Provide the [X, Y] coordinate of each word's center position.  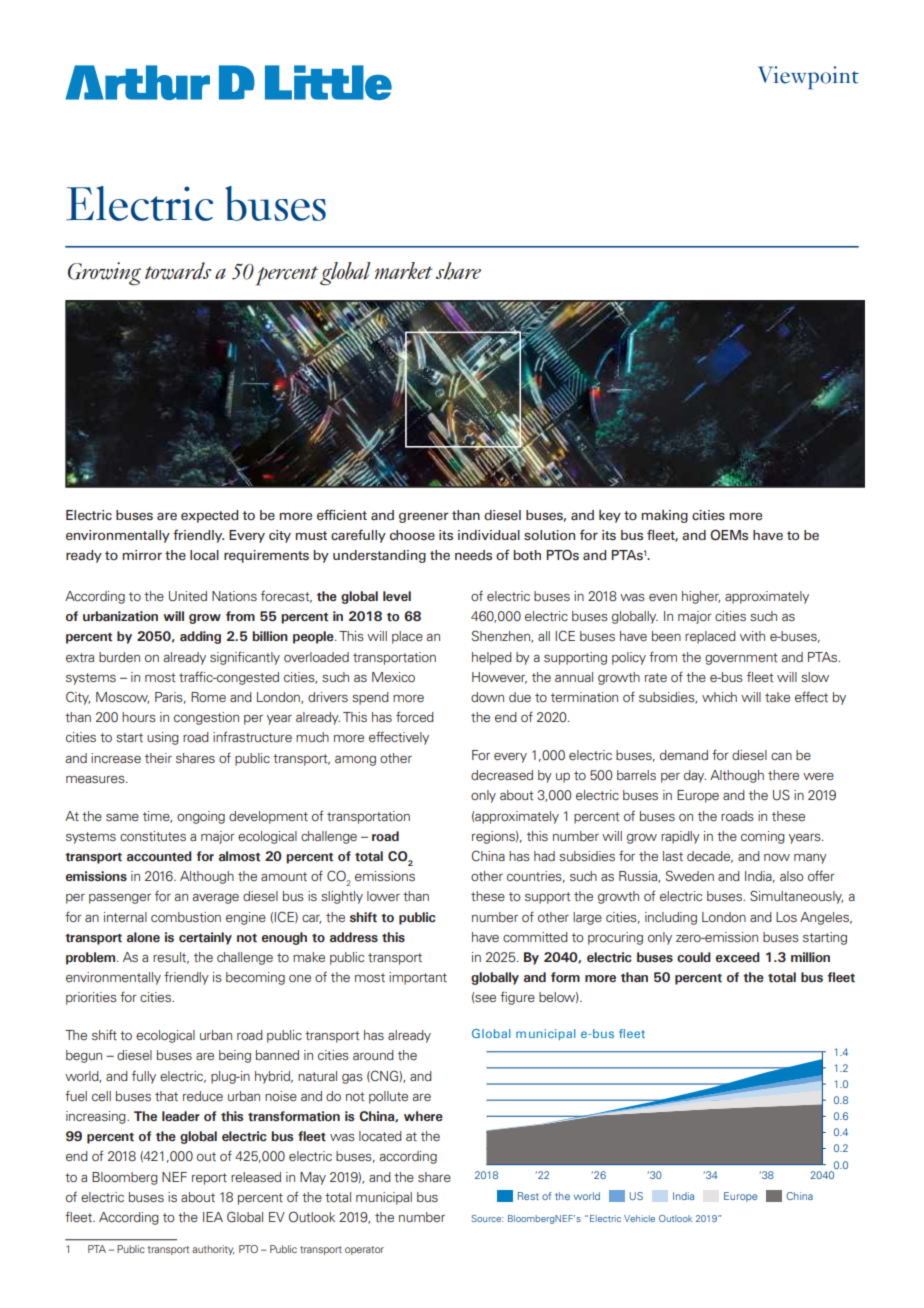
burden [119, 657]
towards [178, 271]
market [404, 270]
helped [492, 658]
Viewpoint [808, 77]
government [741, 659]
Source [487, 1218]
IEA [213, 1217]
